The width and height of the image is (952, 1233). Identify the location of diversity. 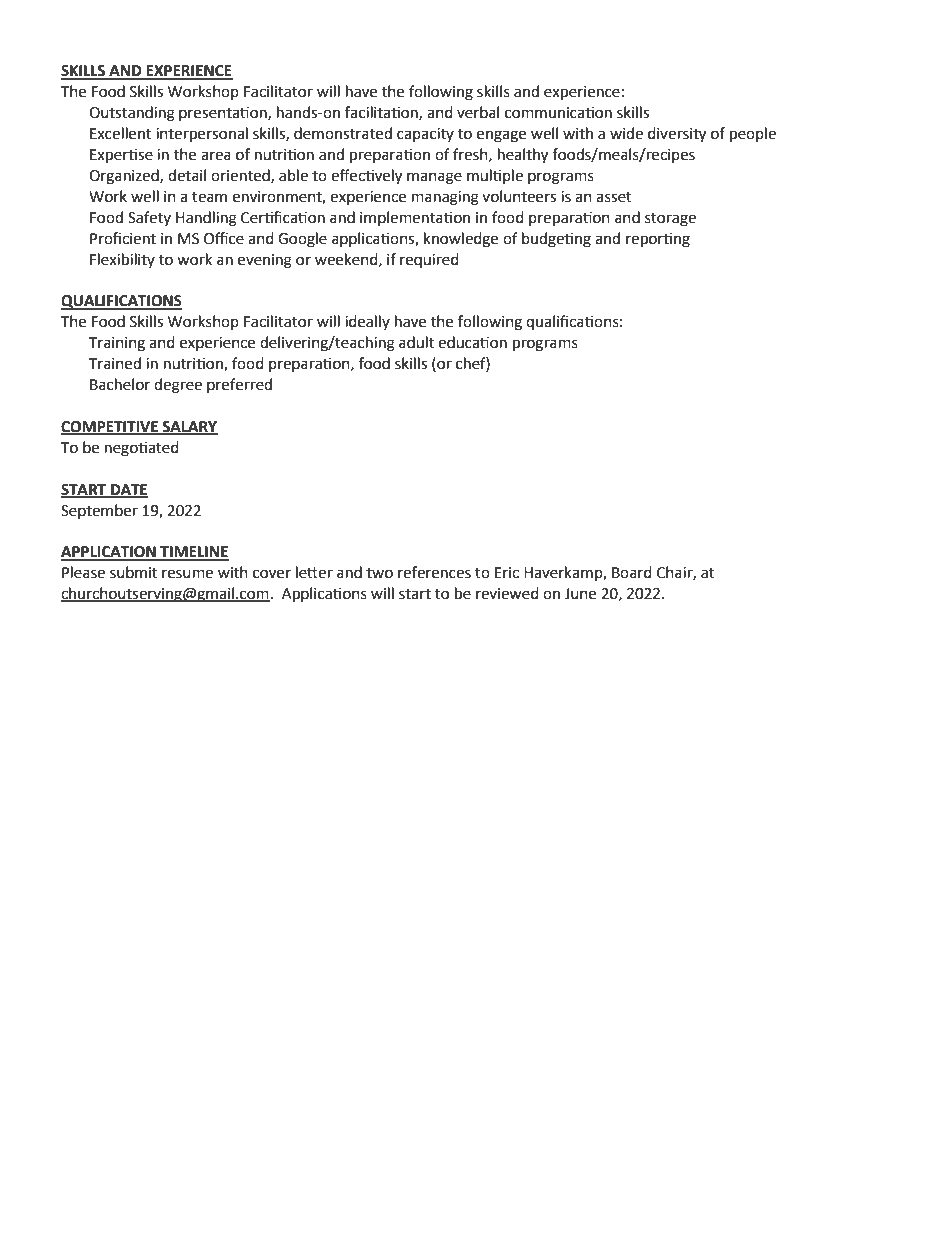
(677, 135).
